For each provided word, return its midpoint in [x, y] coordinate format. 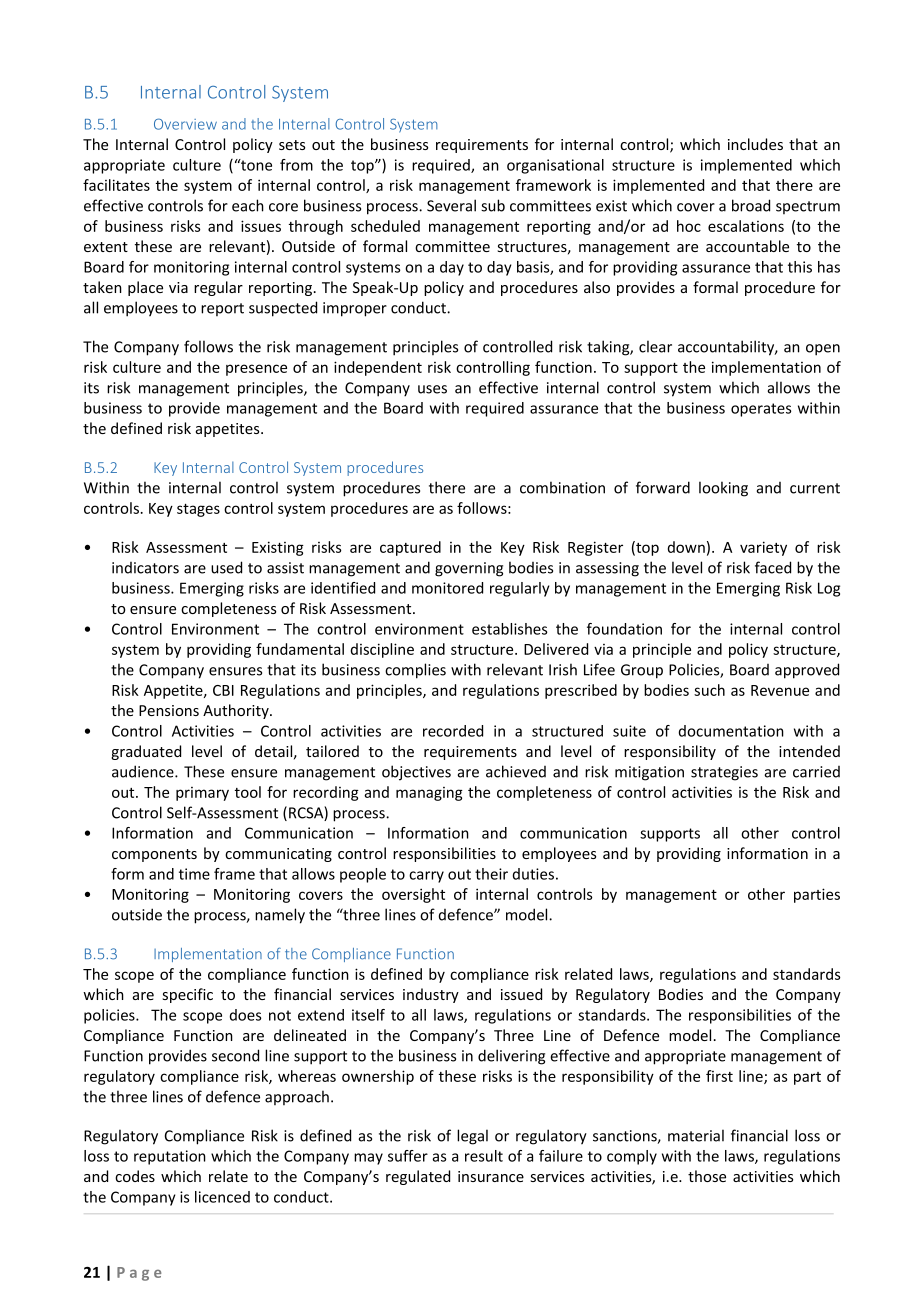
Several [451, 205]
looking [723, 489]
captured [410, 548]
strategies [724, 773]
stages [198, 510]
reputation [170, 1157]
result [484, 1156]
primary [202, 794]
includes [755, 144]
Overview [185, 124]
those [707, 1176]
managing [429, 794]
